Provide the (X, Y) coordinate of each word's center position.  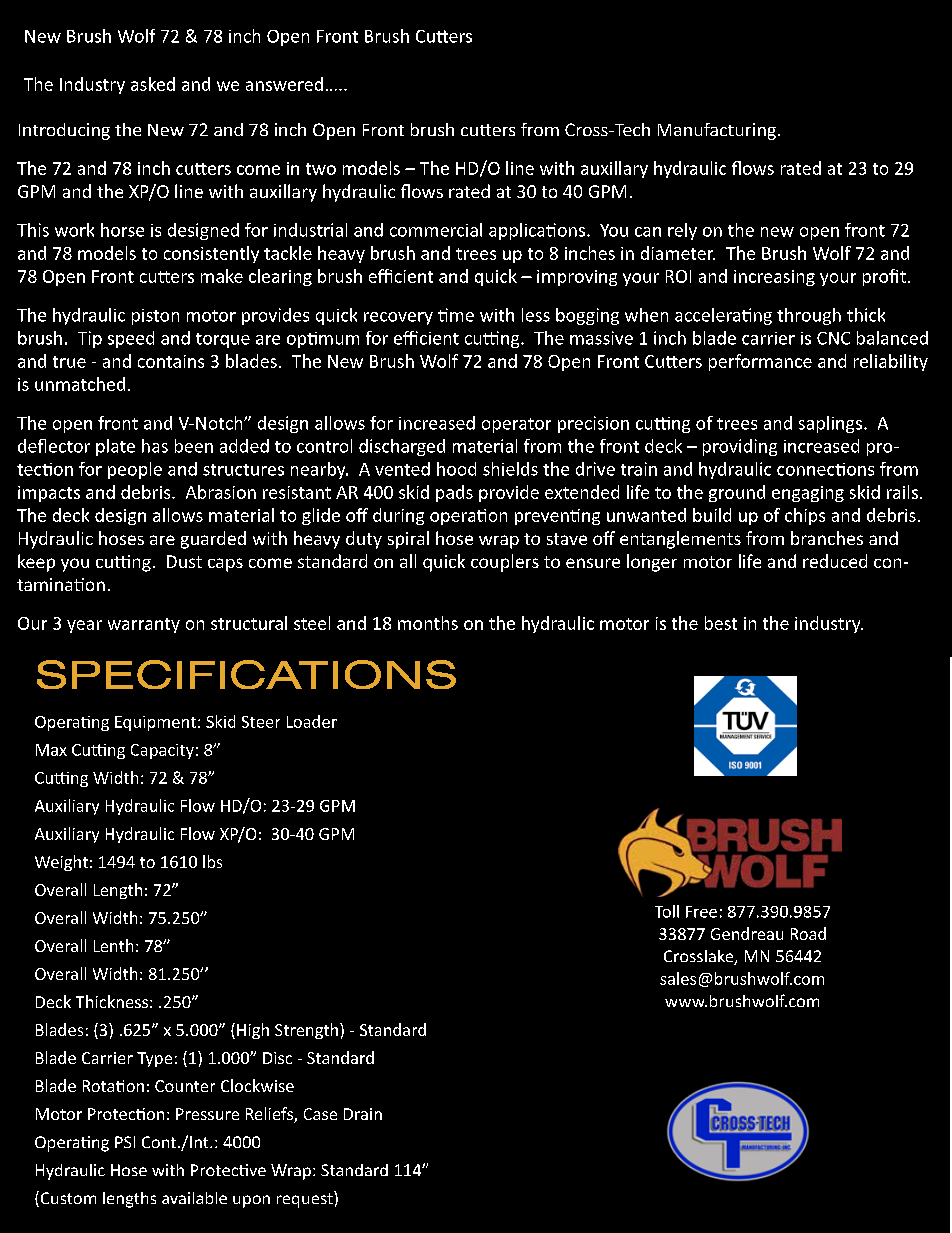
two (321, 169)
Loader (312, 721)
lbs (212, 861)
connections (825, 469)
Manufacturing (717, 131)
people (135, 470)
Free (701, 912)
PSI (125, 1142)
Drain (363, 1114)
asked (153, 84)
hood (456, 469)
